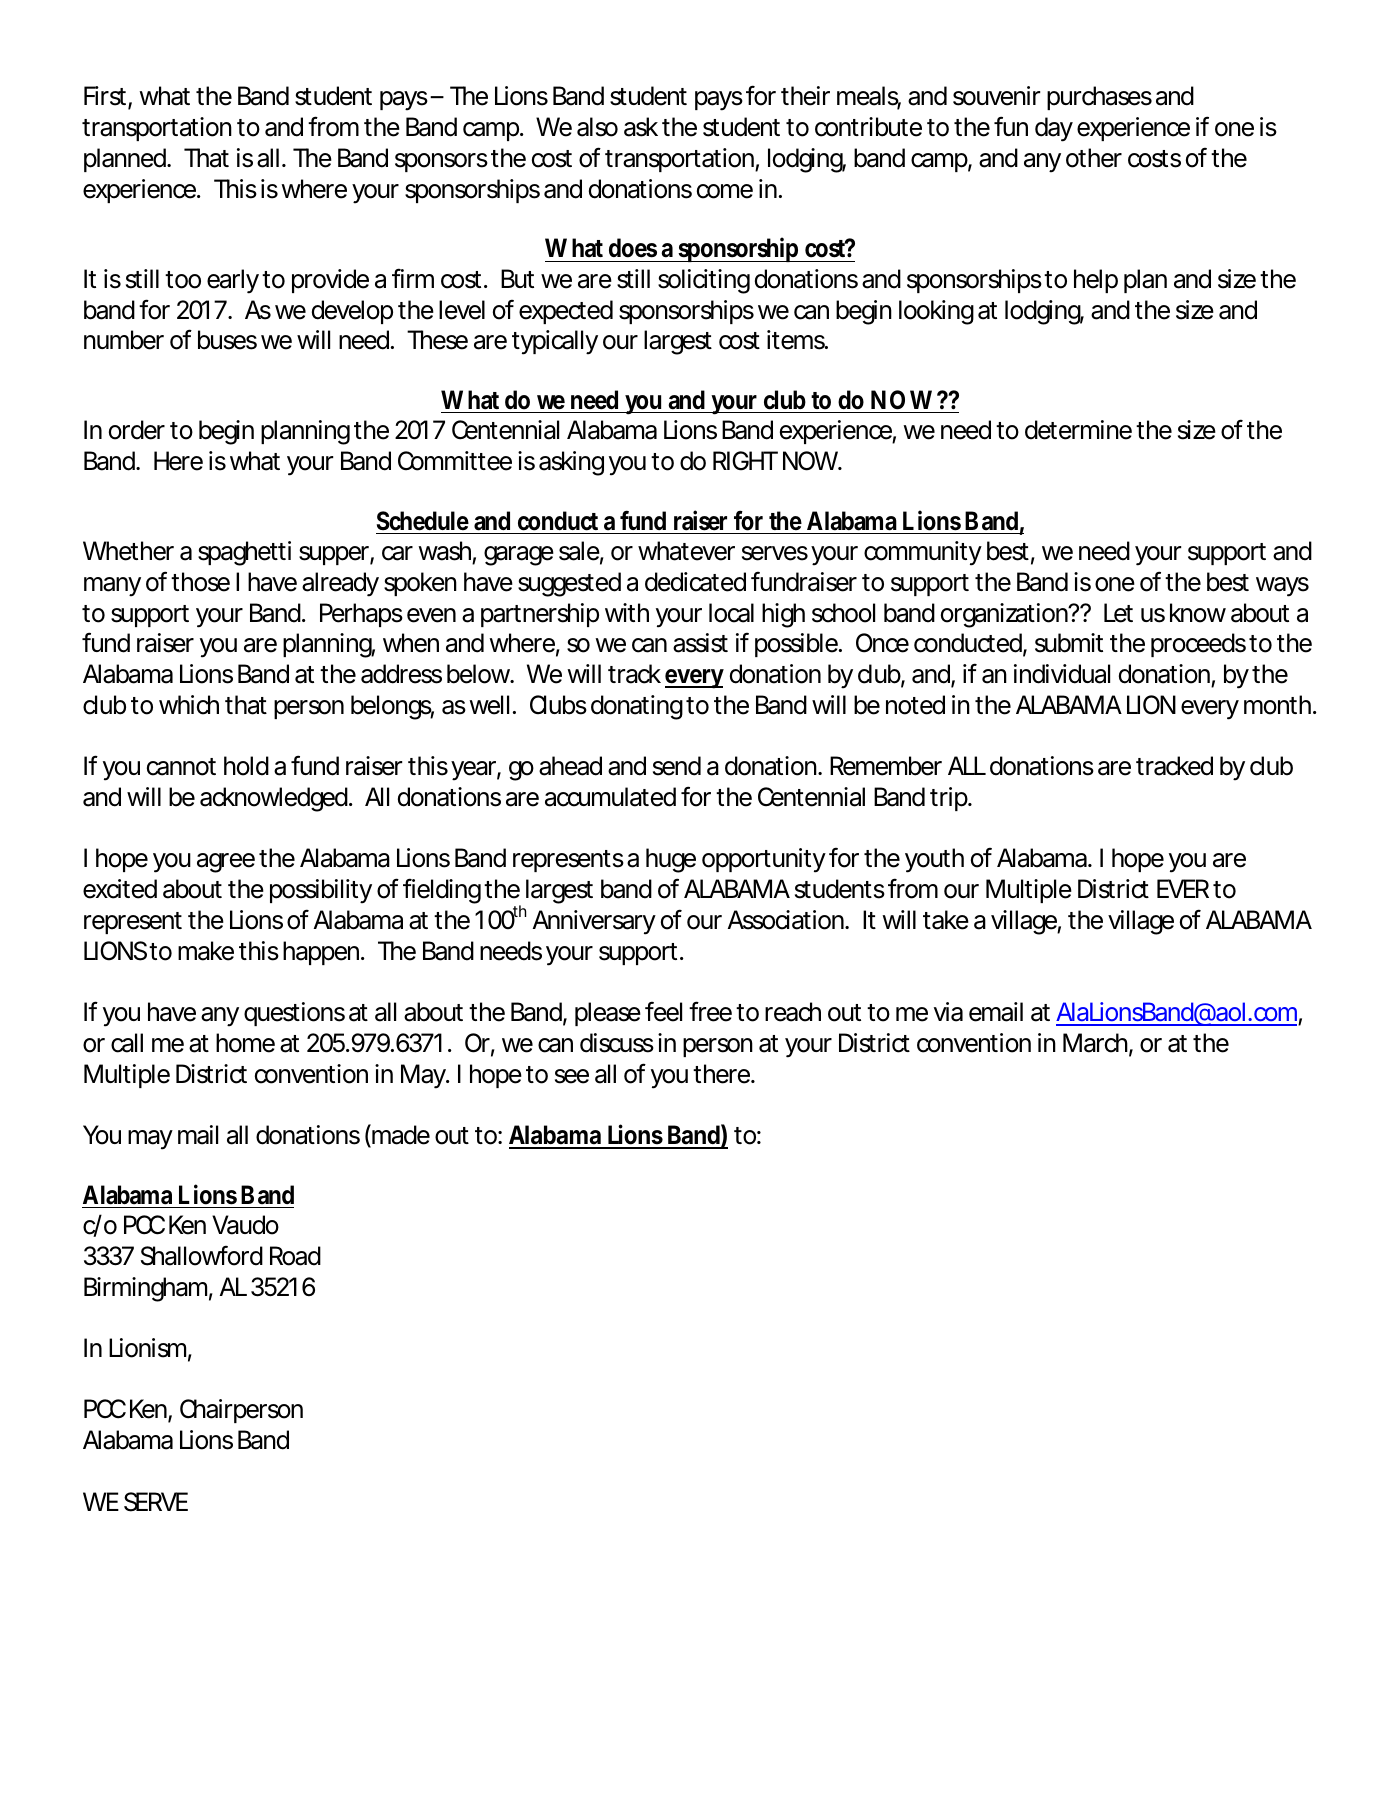 Image resolution: width=1400 pixels, height=1812 pixels. What do you see at coordinates (695, 582) in the screenshot?
I see `dedicated` at bounding box center [695, 582].
